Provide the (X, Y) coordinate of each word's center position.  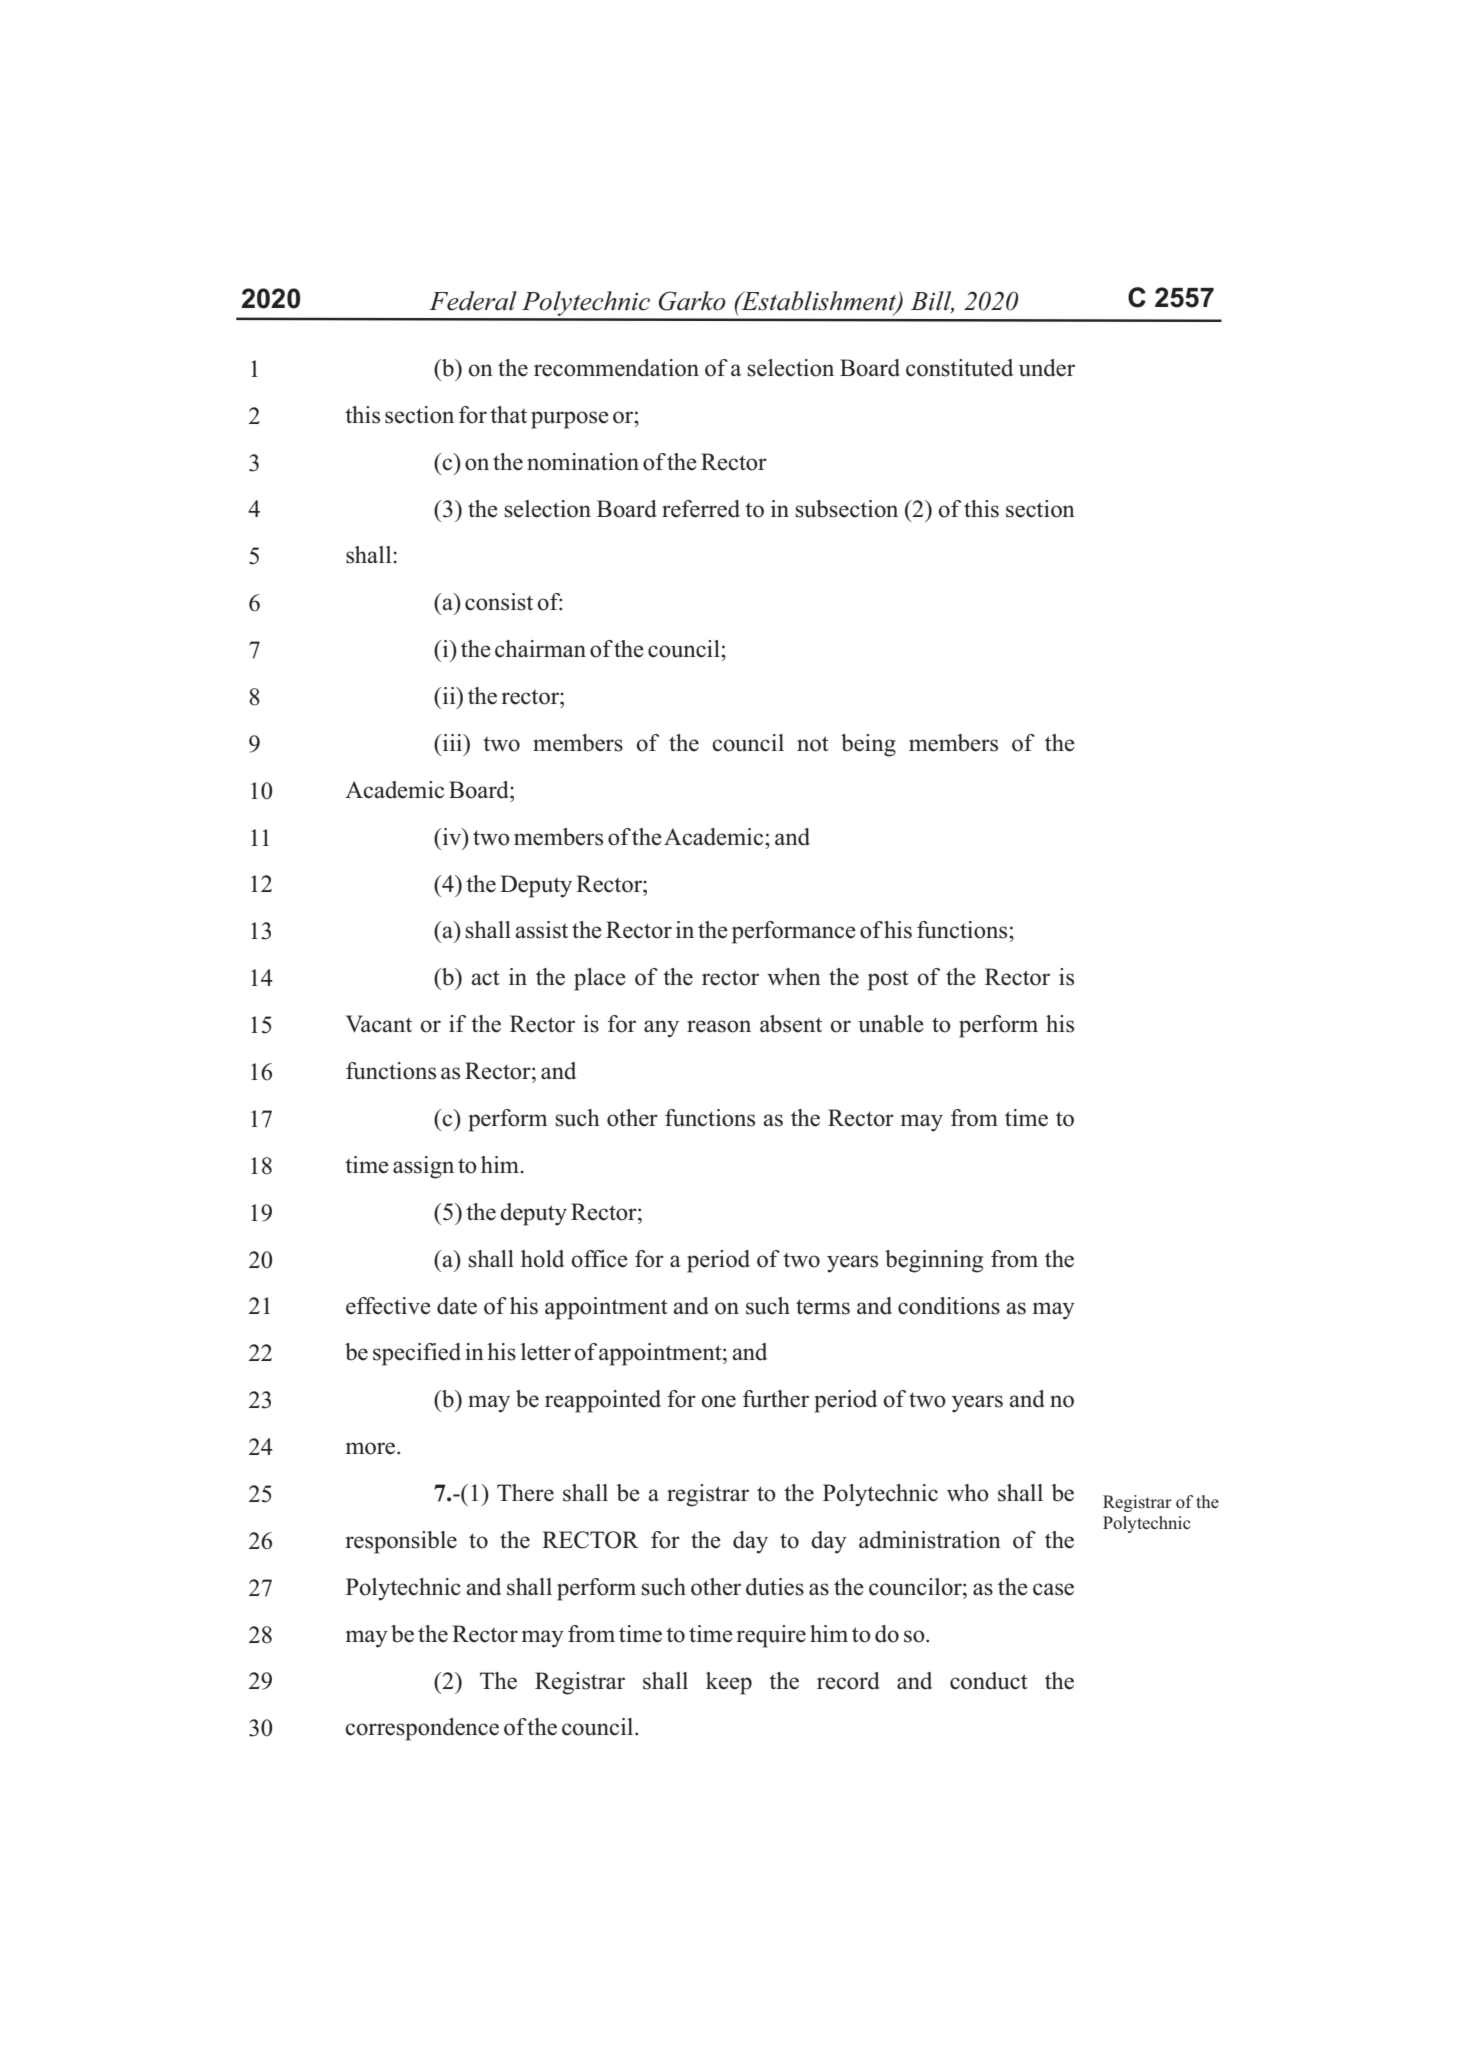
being (868, 745)
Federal (473, 301)
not (813, 744)
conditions (949, 1306)
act (485, 978)
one (718, 1401)
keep (729, 1683)
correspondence (422, 1729)
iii (452, 742)
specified (417, 1354)
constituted (959, 368)
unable (891, 1024)
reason (719, 1026)
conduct (989, 1681)
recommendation (616, 368)
